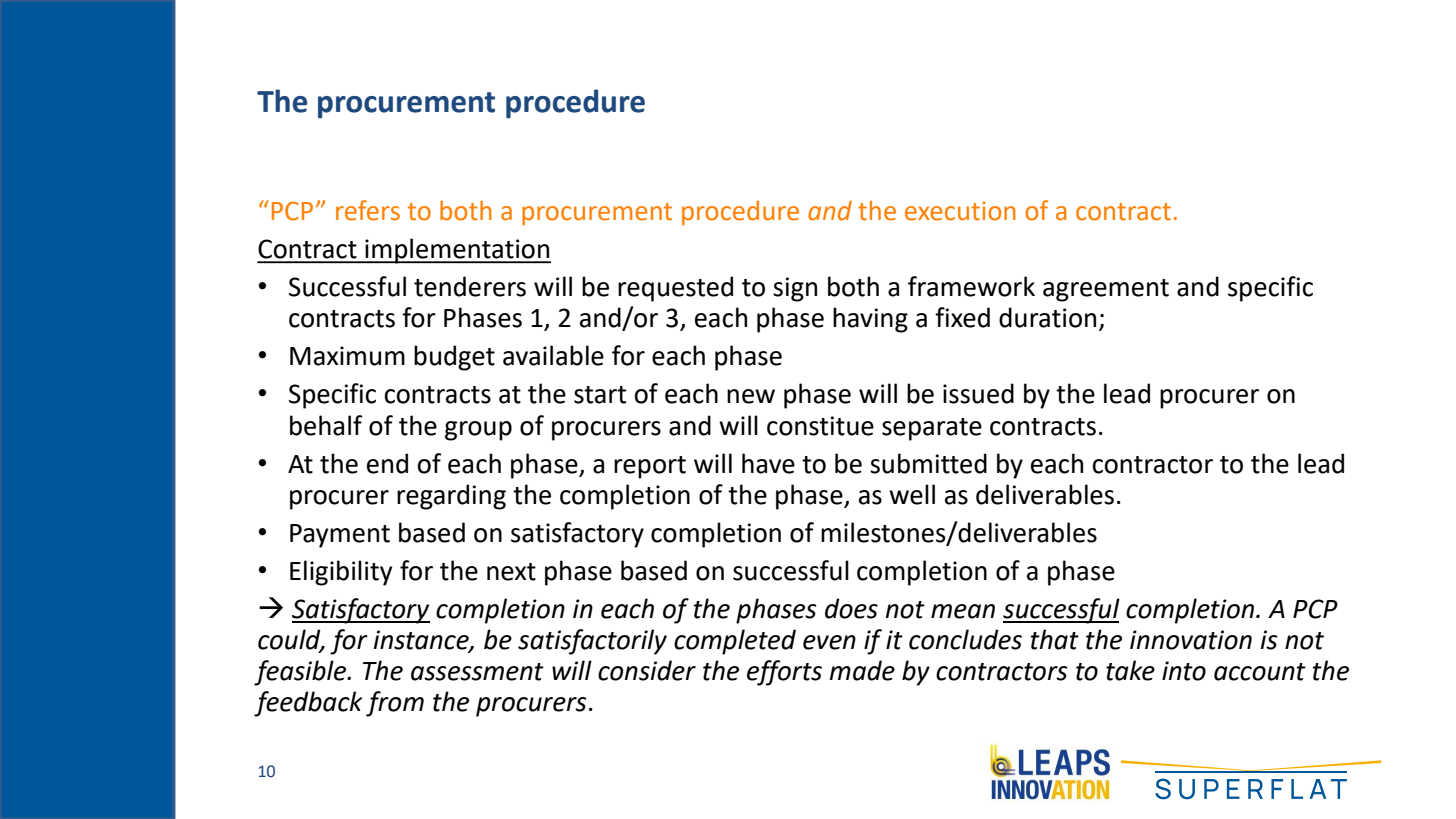 This screenshot has width=1456, height=819. Describe the element at coordinates (341, 573) in the screenshot. I see `Eligibility` at that location.
